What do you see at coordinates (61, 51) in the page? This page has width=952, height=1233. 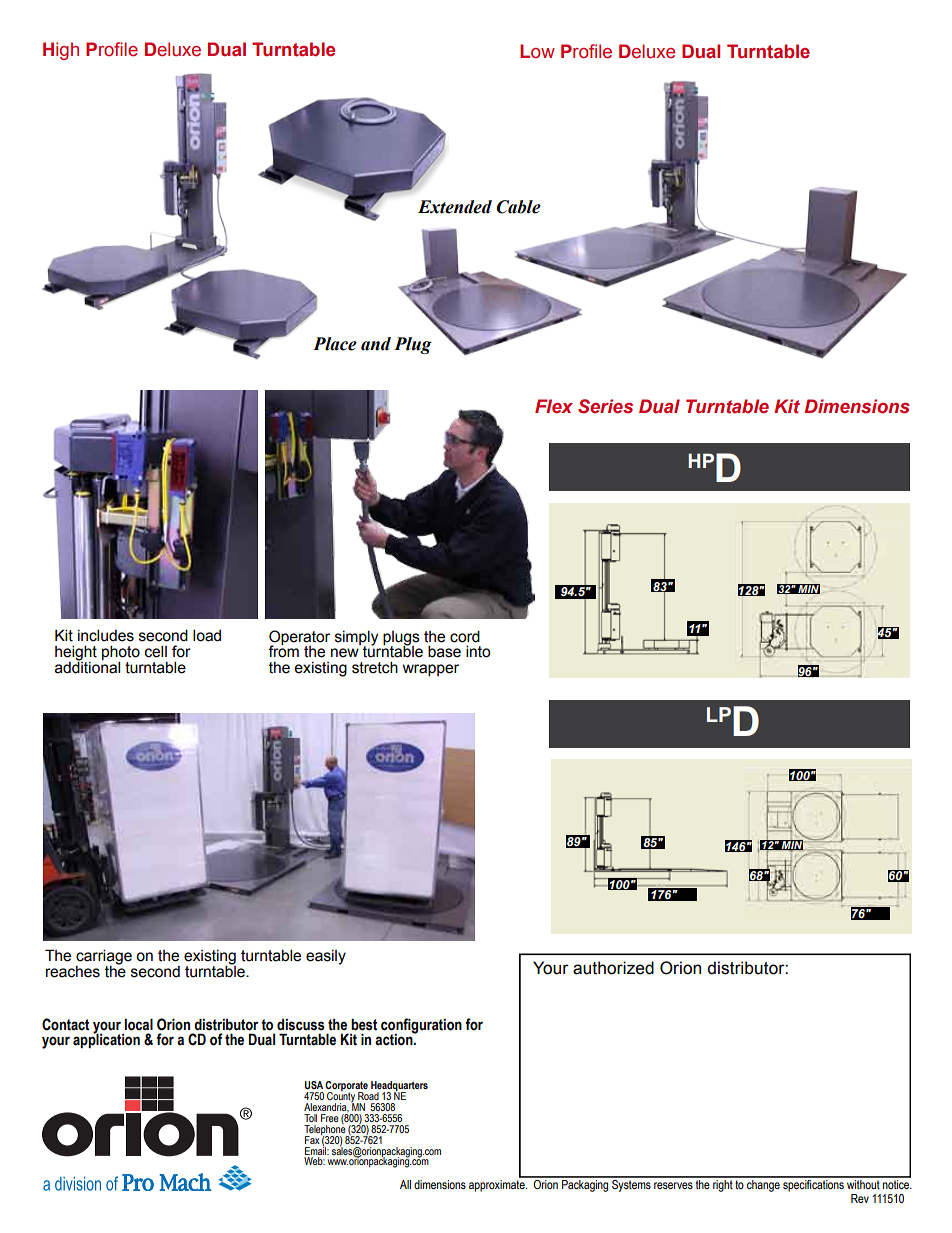 I see `High` at bounding box center [61, 51].
